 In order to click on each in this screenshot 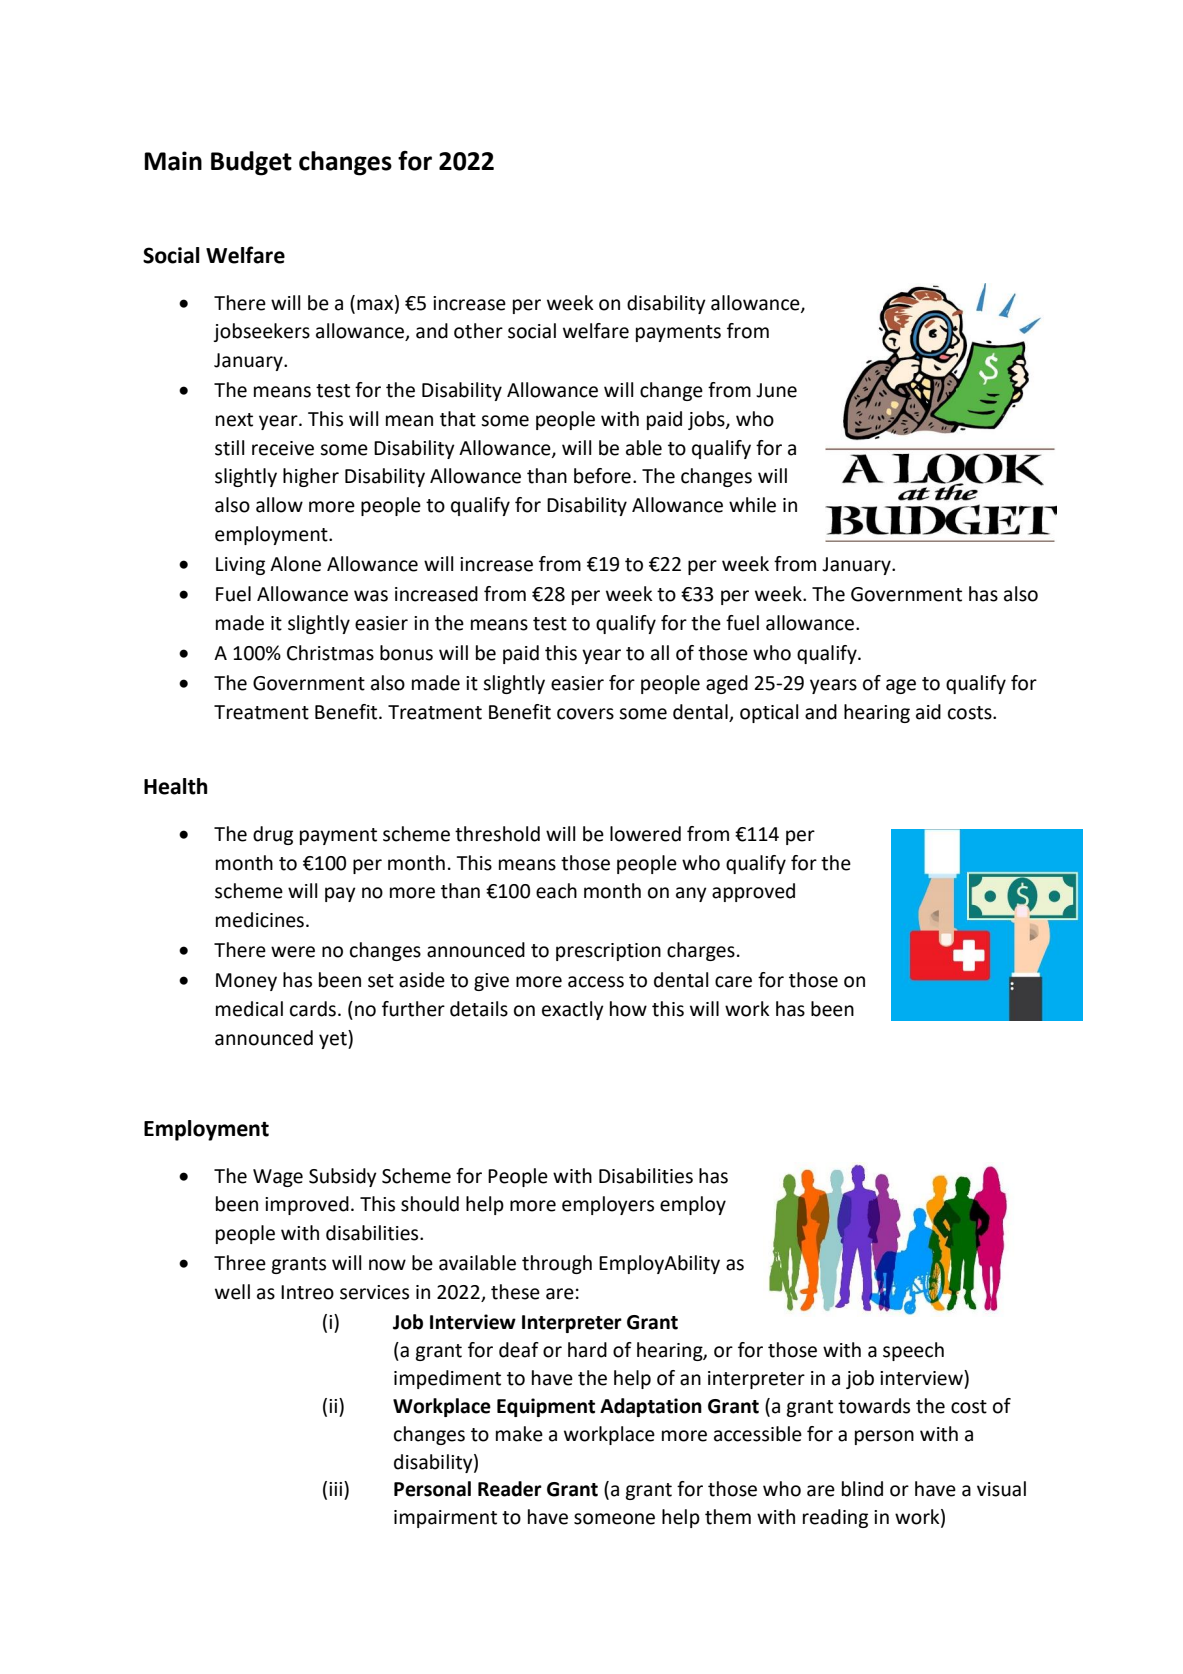, I will do `click(556, 891)`.
